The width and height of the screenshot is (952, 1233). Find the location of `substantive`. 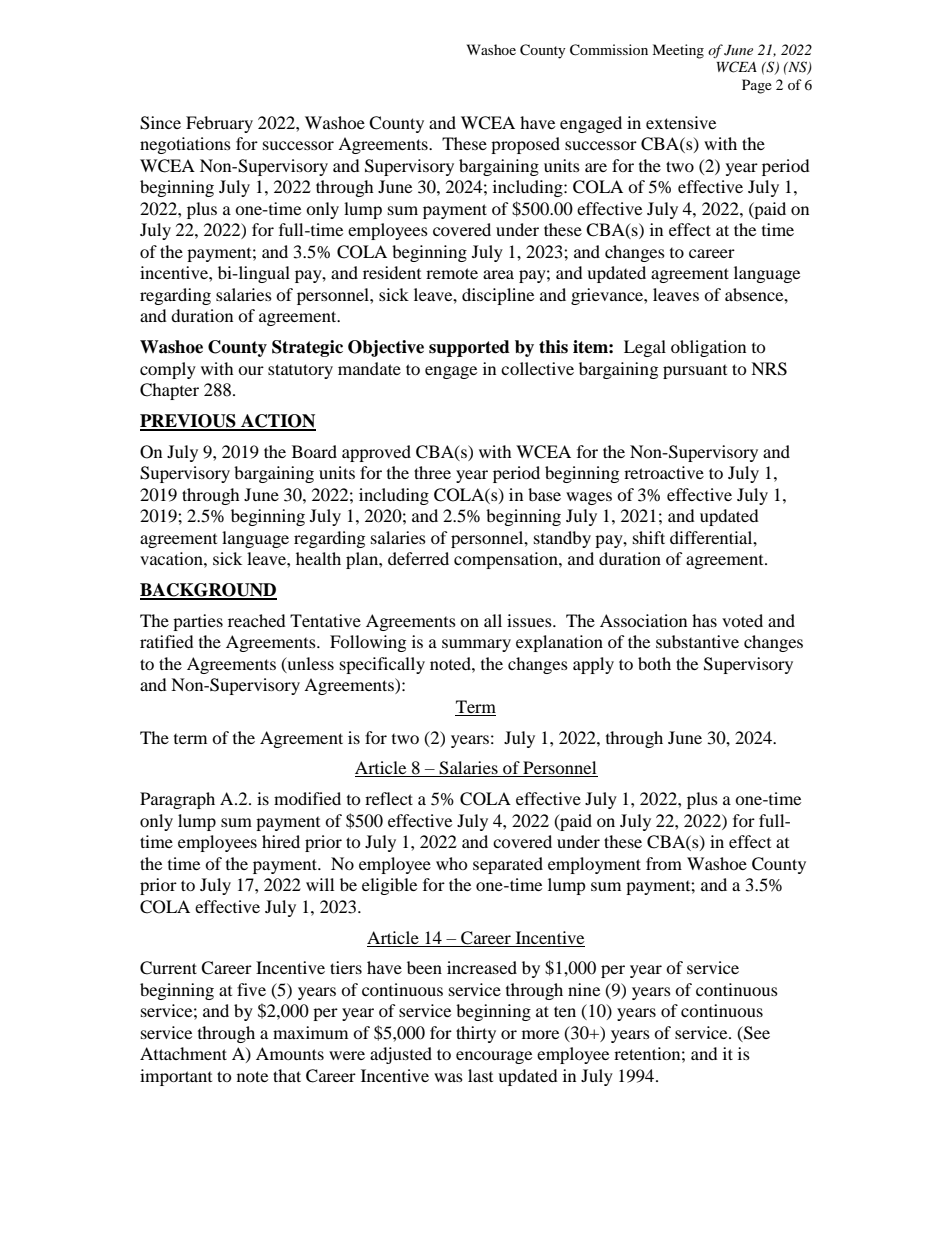

substantive is located at coordinates (697, 641).
